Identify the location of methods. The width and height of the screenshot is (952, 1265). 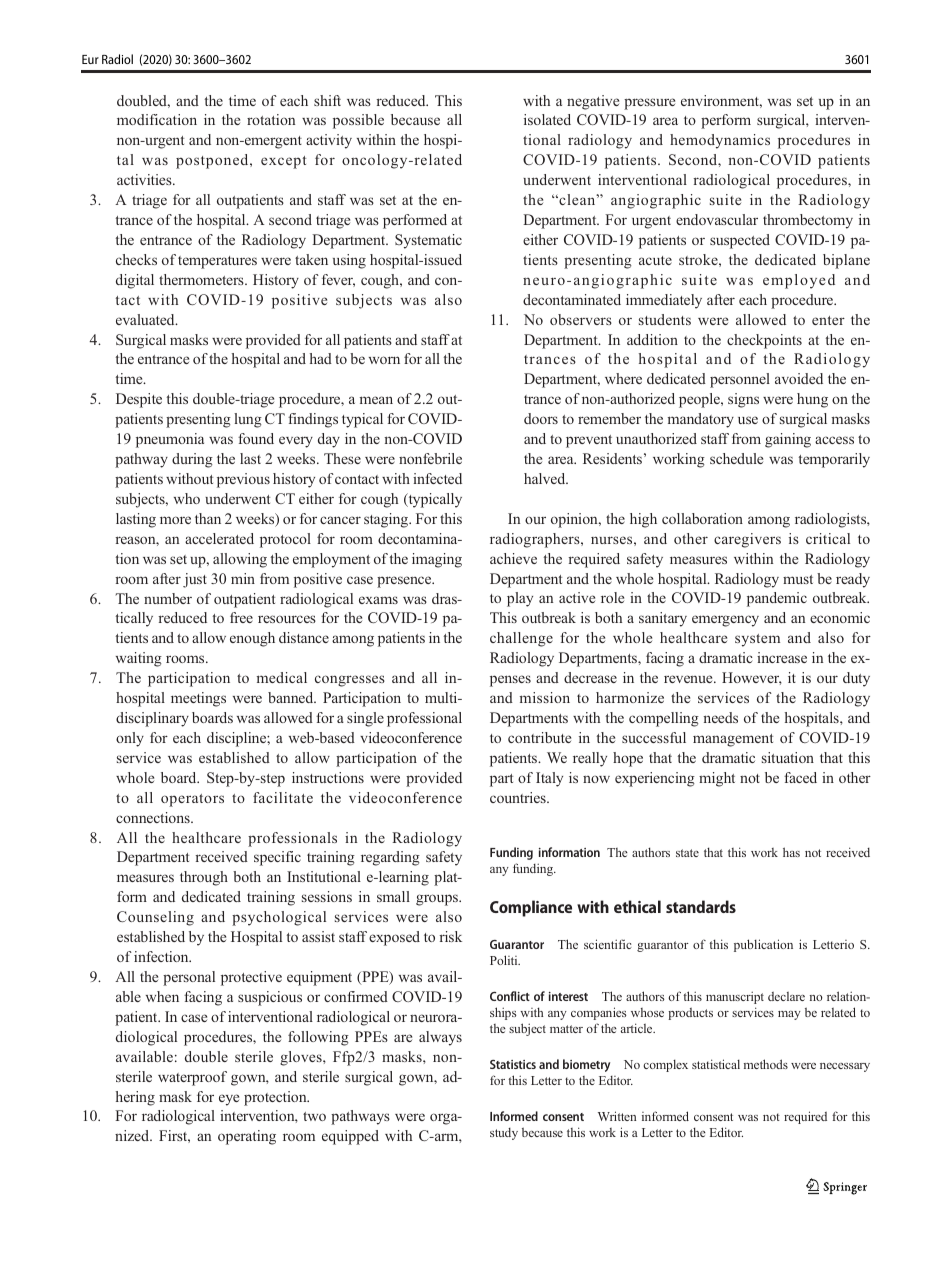
(766, 1064).
